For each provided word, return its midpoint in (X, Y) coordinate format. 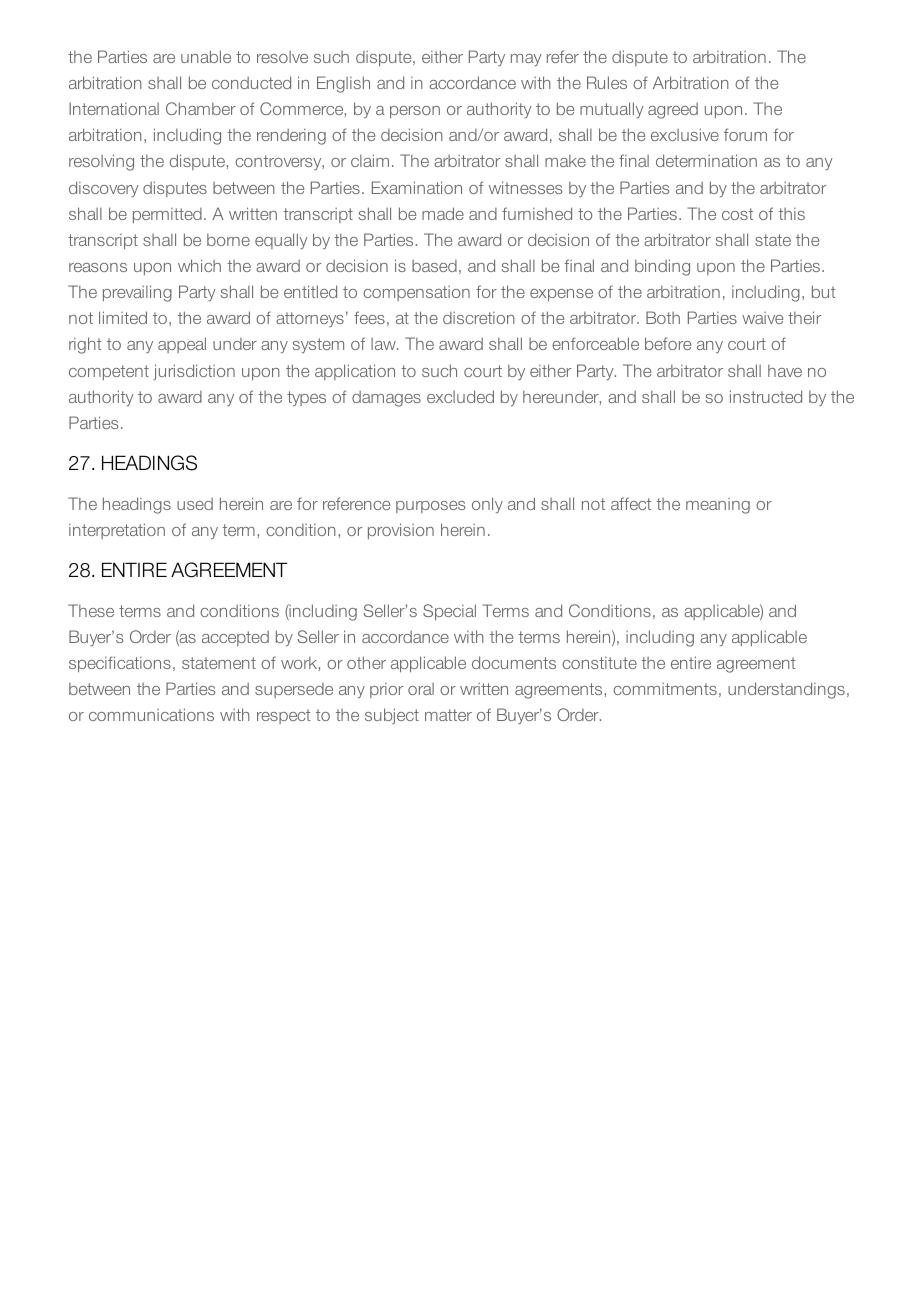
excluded (460, 396)
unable (206, 56)
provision (401, 531)
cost (737, 214)
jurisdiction (194, 372)
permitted (167, 215)
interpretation (117, 531)
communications (151, 714)
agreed (673, 111)
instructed (766, 396)
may (526, 60)
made (443, 213)
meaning (718, 506)
